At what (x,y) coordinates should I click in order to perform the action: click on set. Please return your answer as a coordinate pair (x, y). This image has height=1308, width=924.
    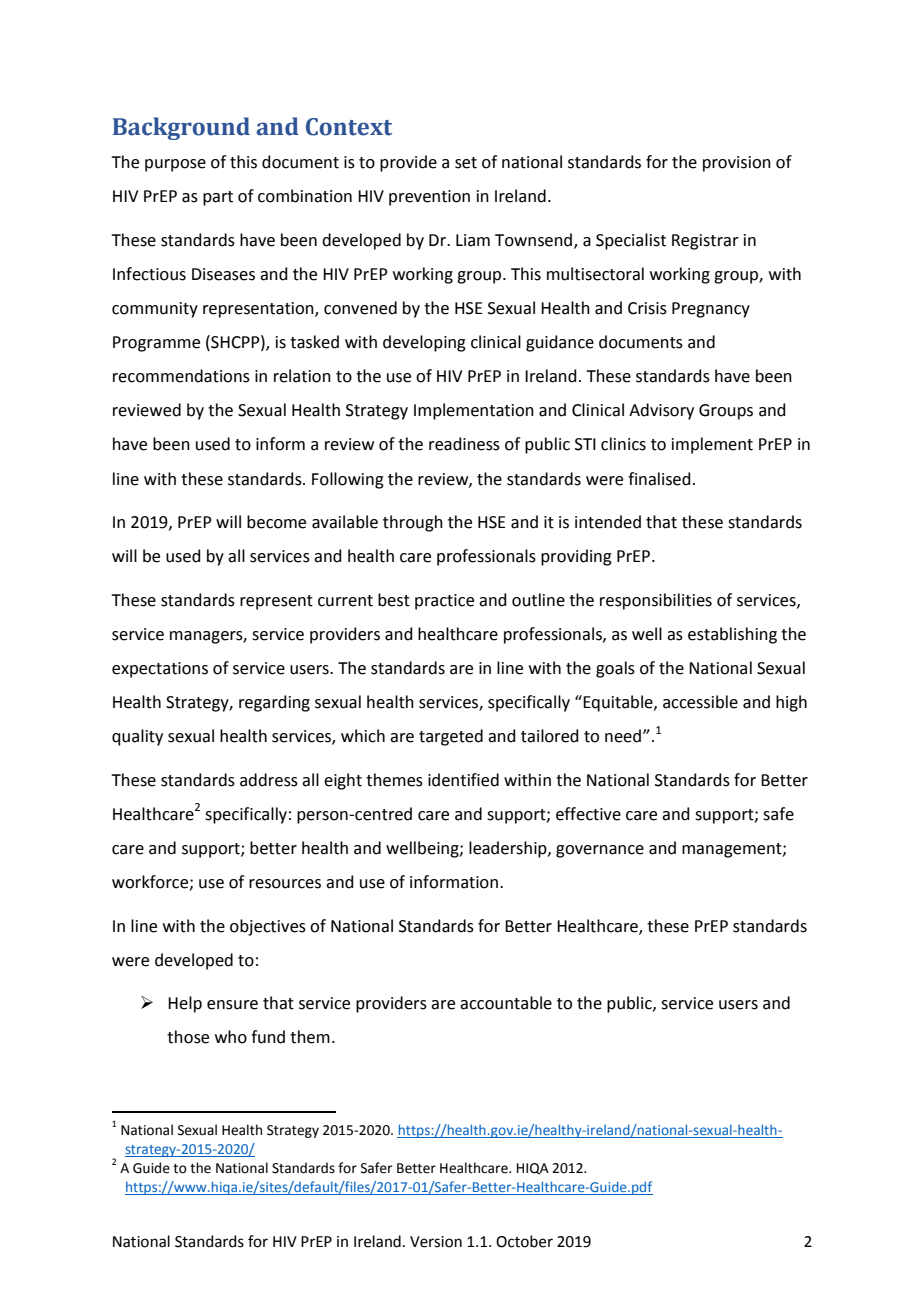
    Looking at the image, I should click on (466, 163).
